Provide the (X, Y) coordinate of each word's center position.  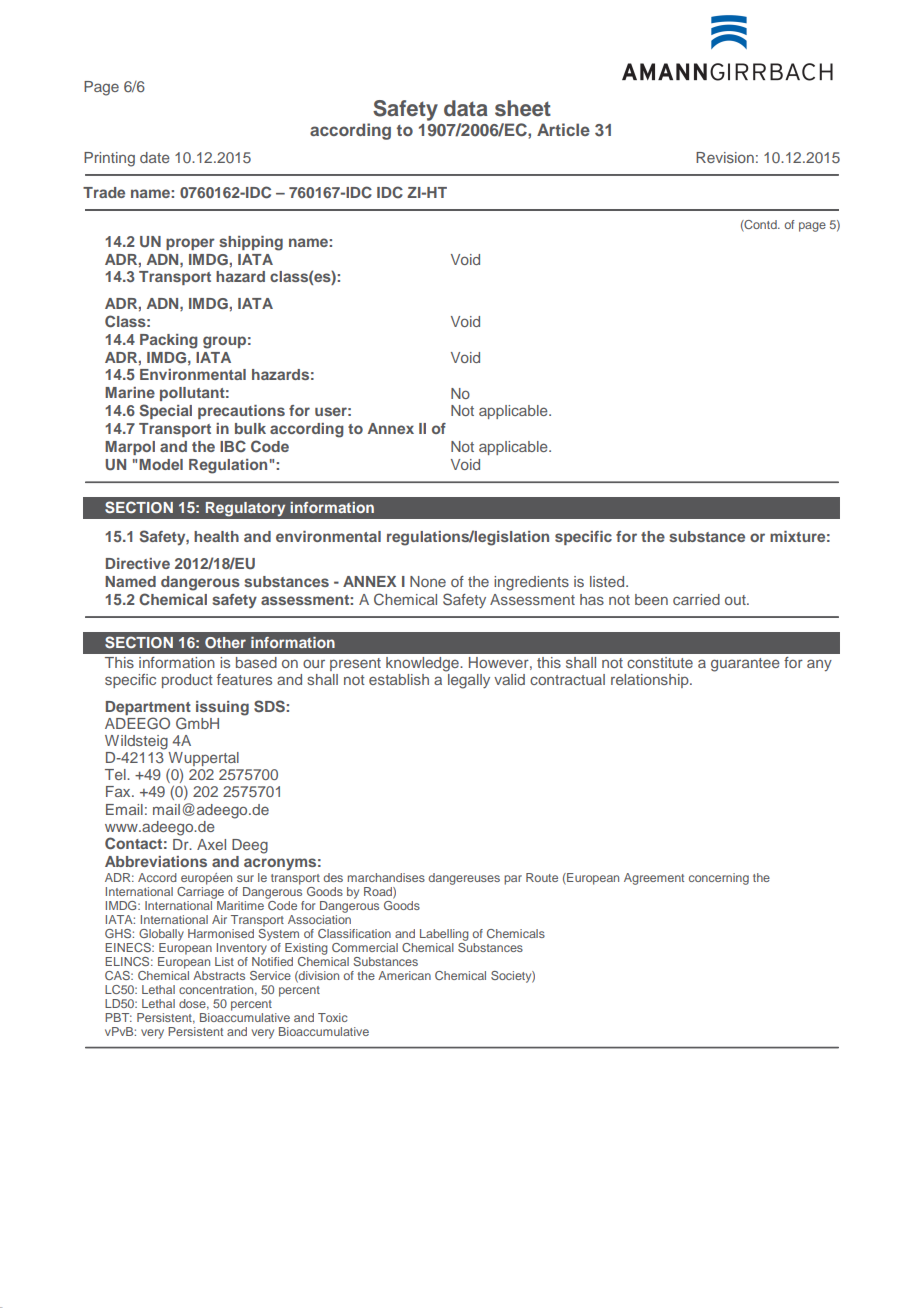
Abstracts (219, 975)
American (404, 975)
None (428, 581)
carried (696, 599)
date (155, 157)
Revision (725, 157)
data (466, 108)
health (216, 536)
